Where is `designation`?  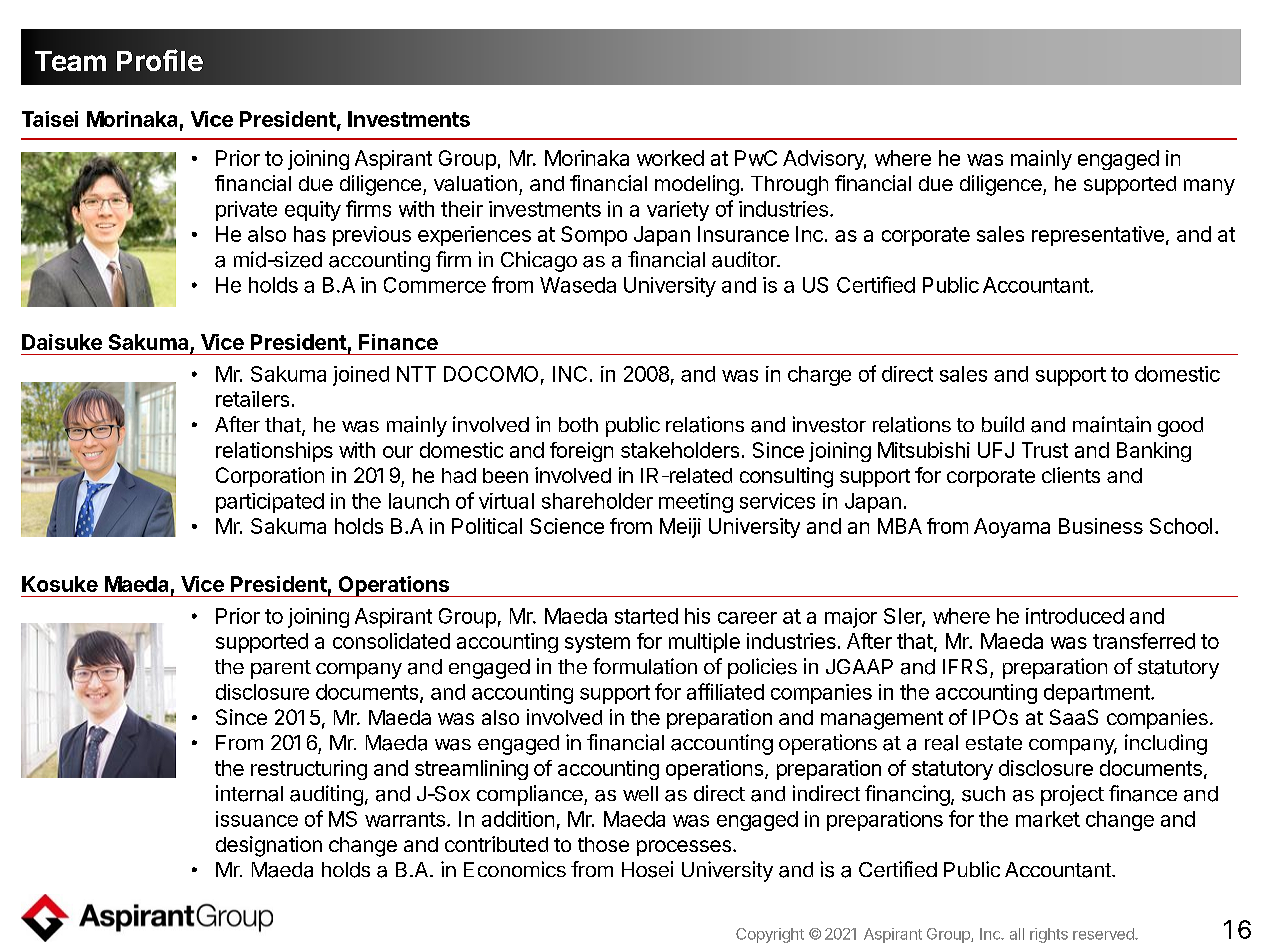 designation is located at coordinates (269, 846).
